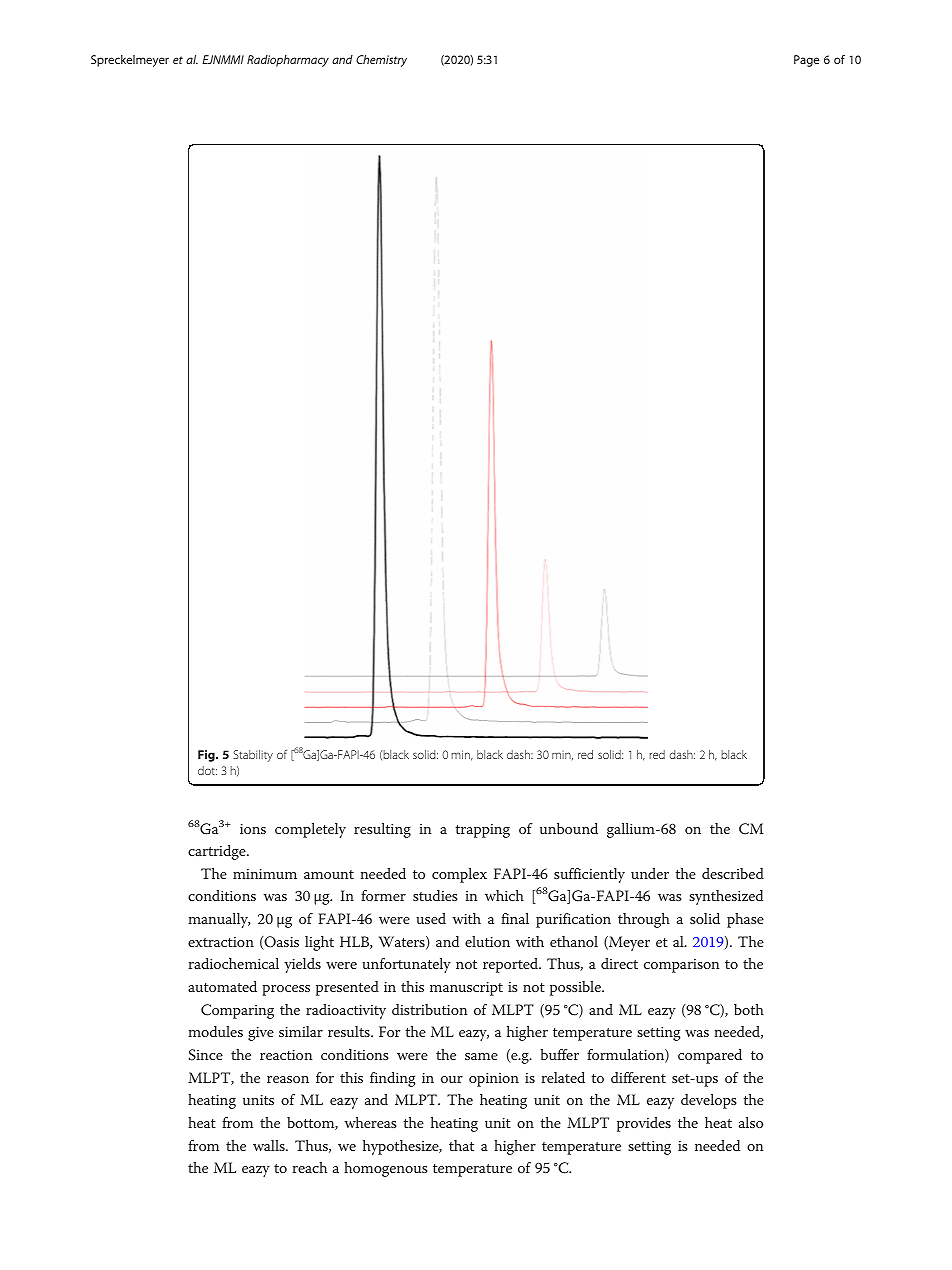  Describe the element at coordinates (381, 61) in the image. I see `Chemistry` at that location.
